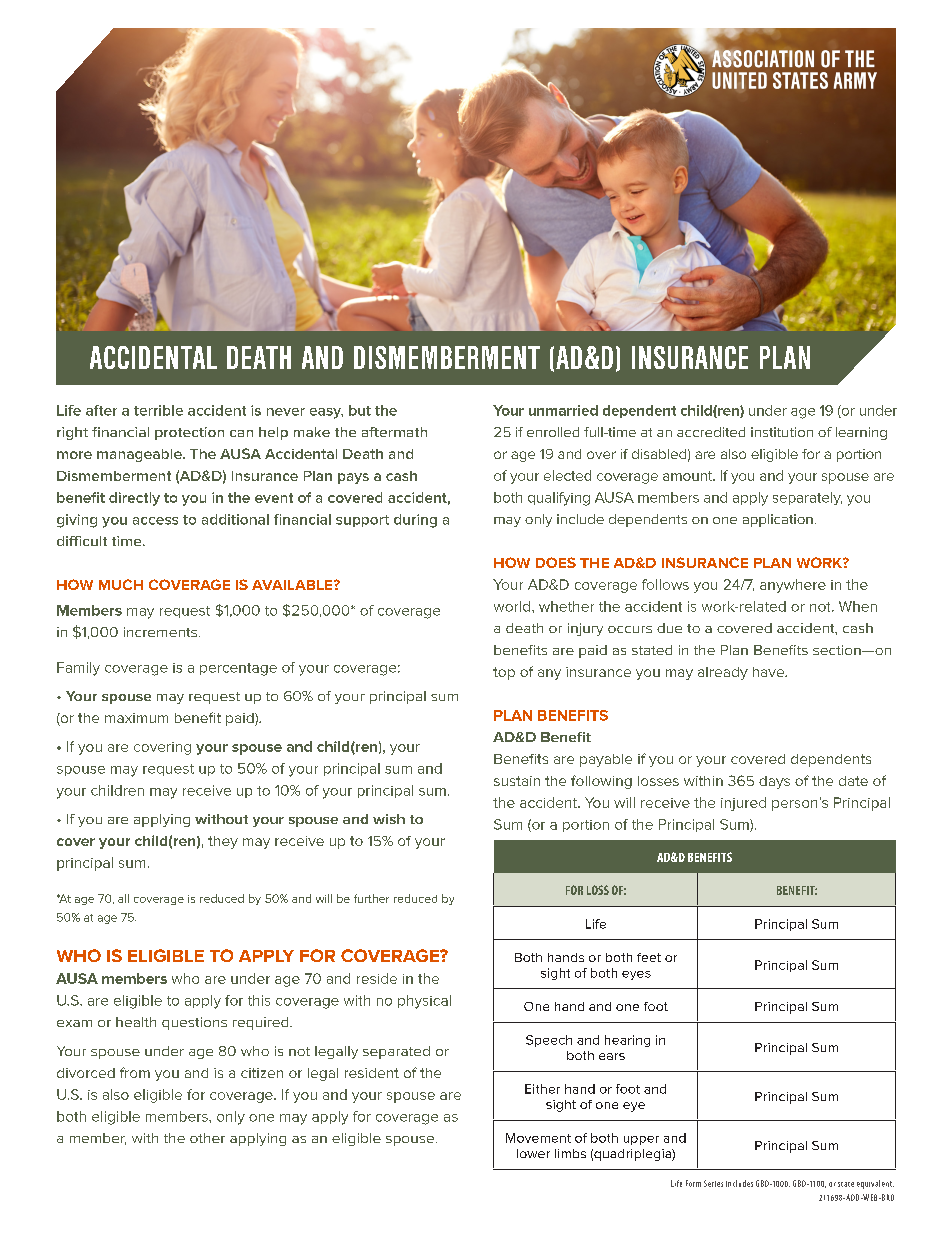 The width and height of the document is (952, 1233). Describe the element at coordinates (533, 1153) in the document. I see `lower` at that location.
